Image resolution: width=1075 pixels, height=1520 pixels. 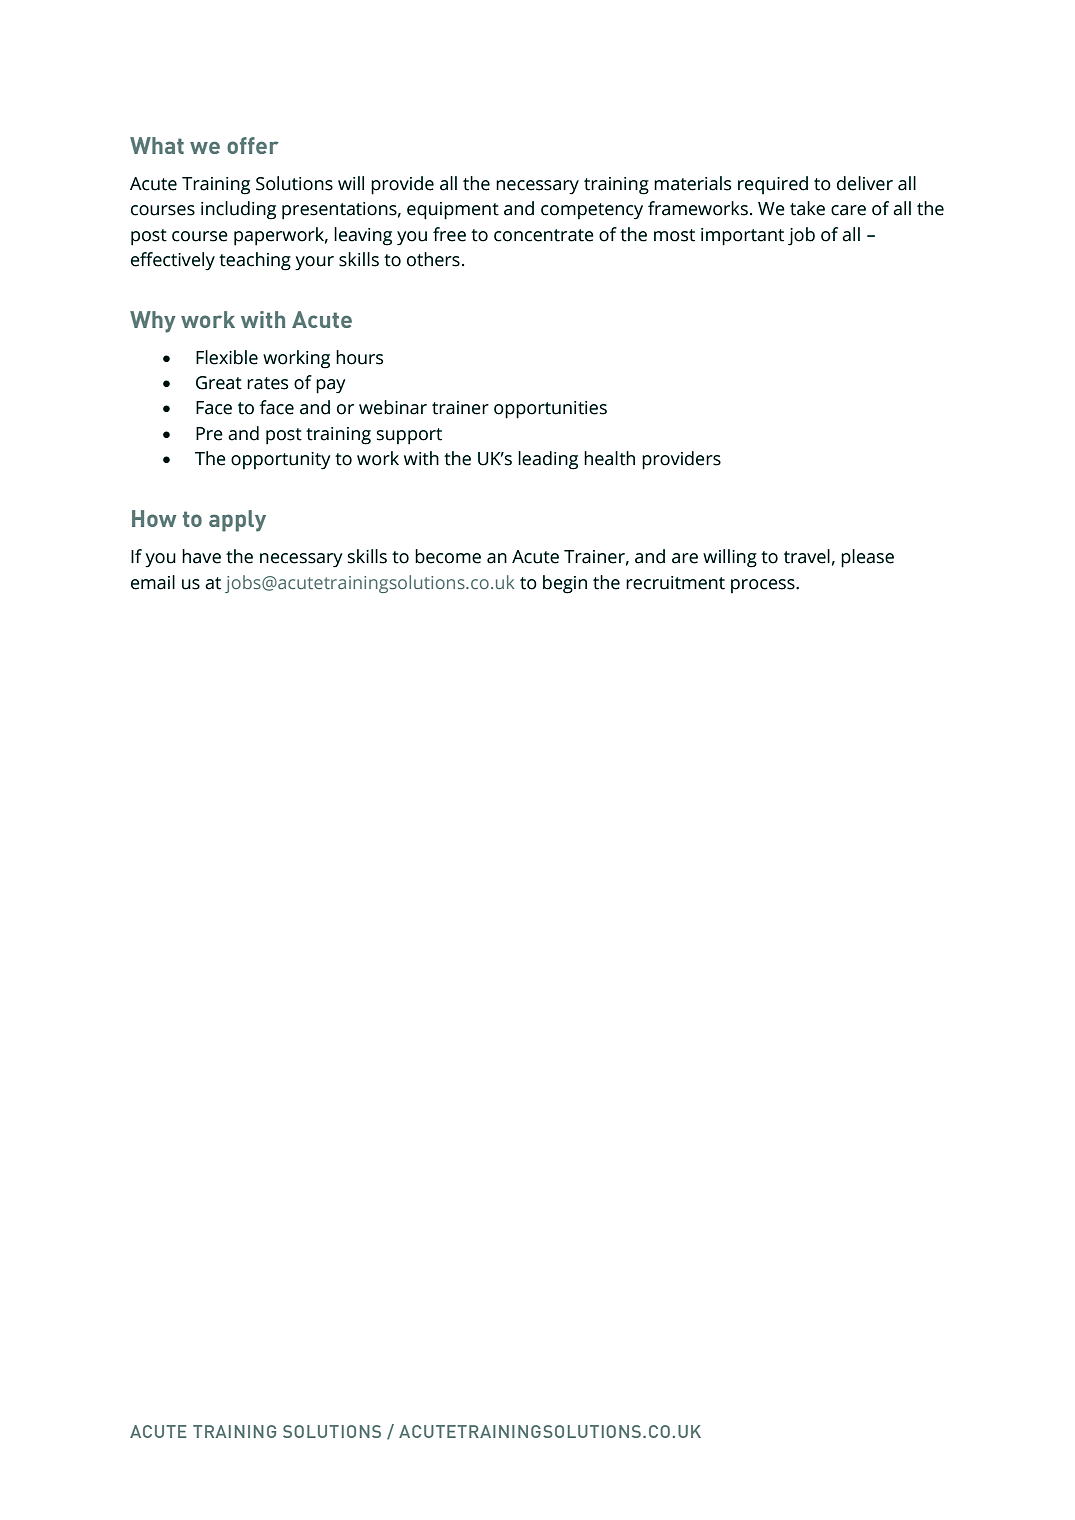 What do you see at coordinates (609, 458) in the screenshot?
I see `health` at bounding box center [609, 458].
